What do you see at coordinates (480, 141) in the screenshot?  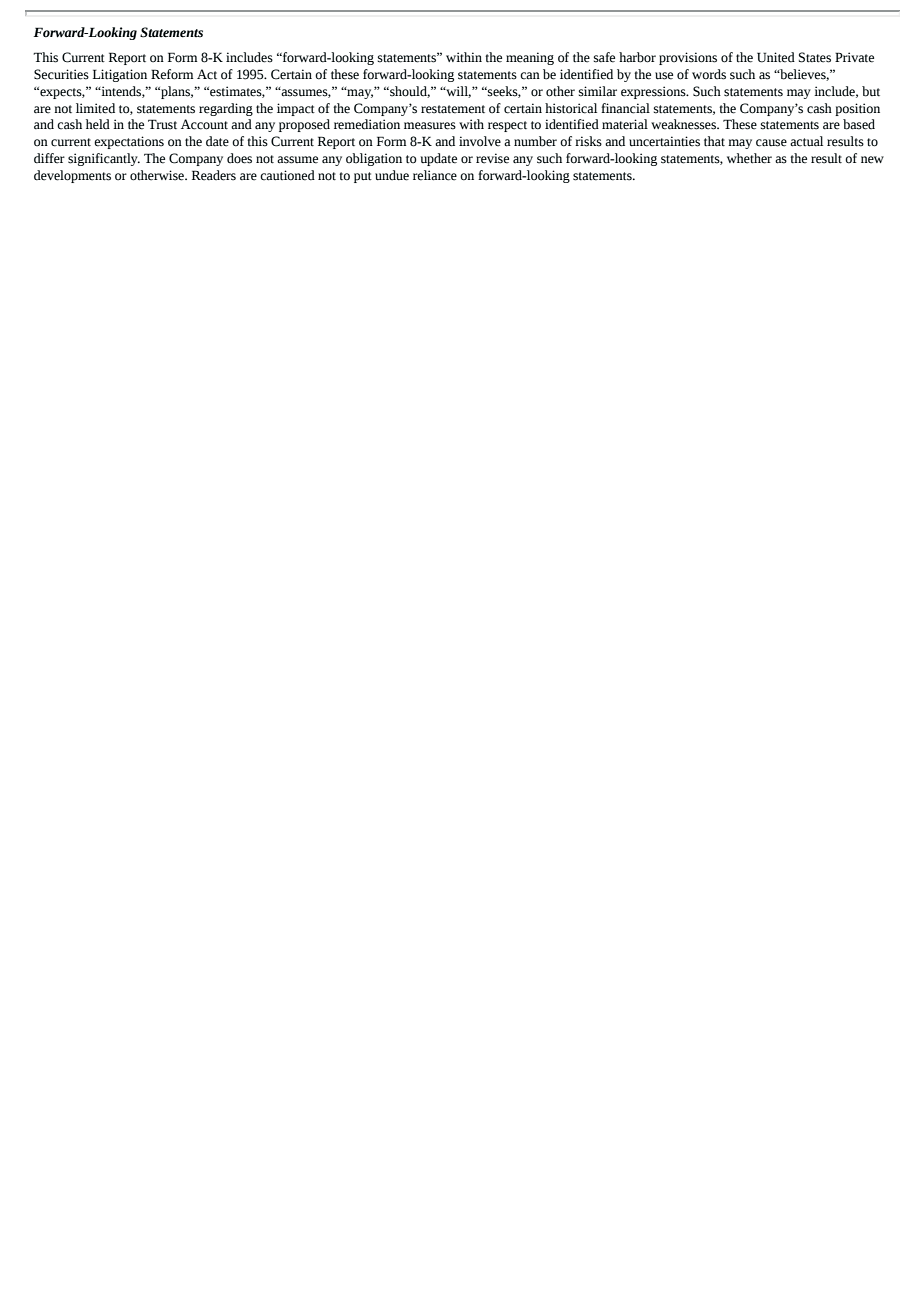 I see `involve` at bounding box center [480, 141].
